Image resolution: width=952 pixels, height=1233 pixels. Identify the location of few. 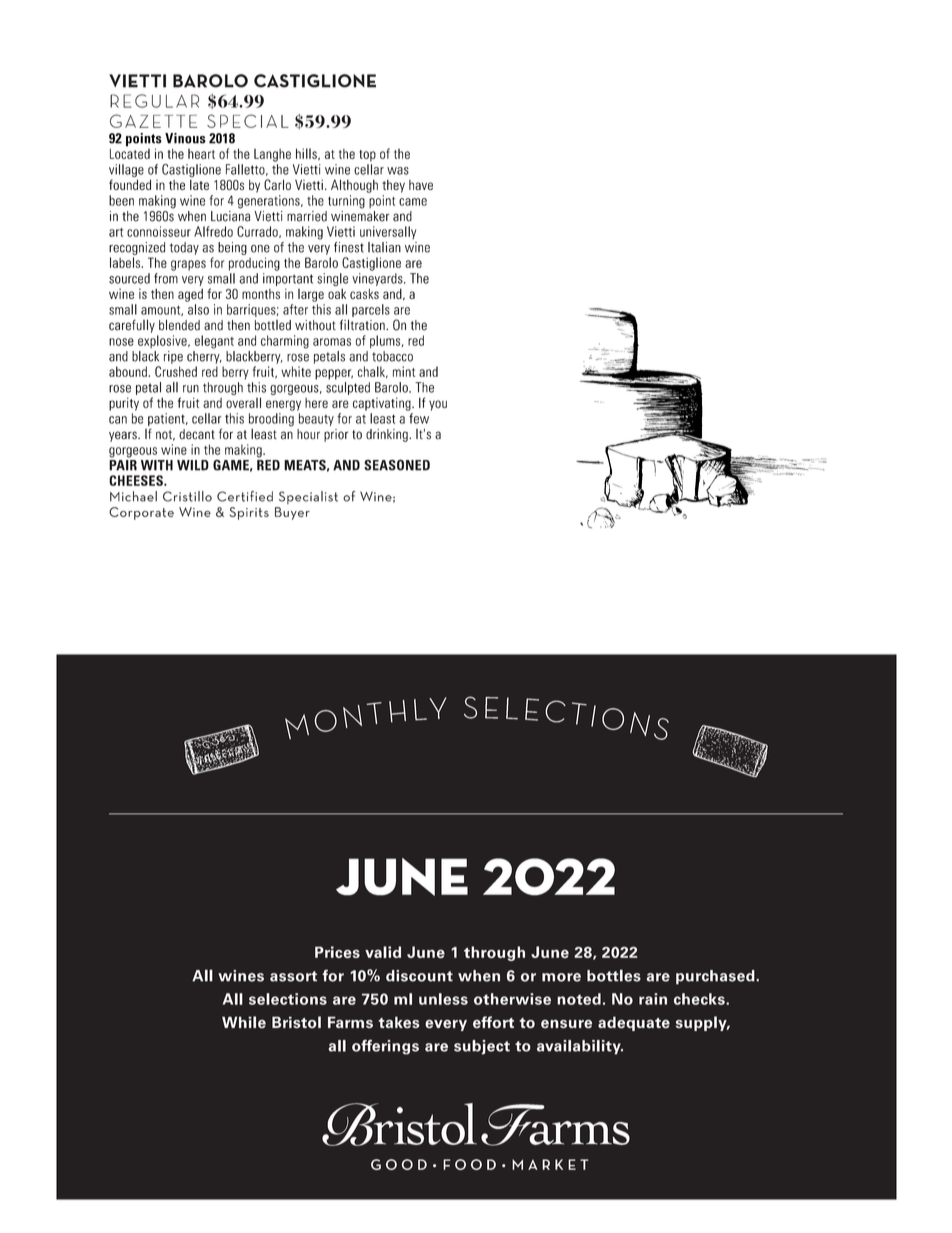
(419, 418).
